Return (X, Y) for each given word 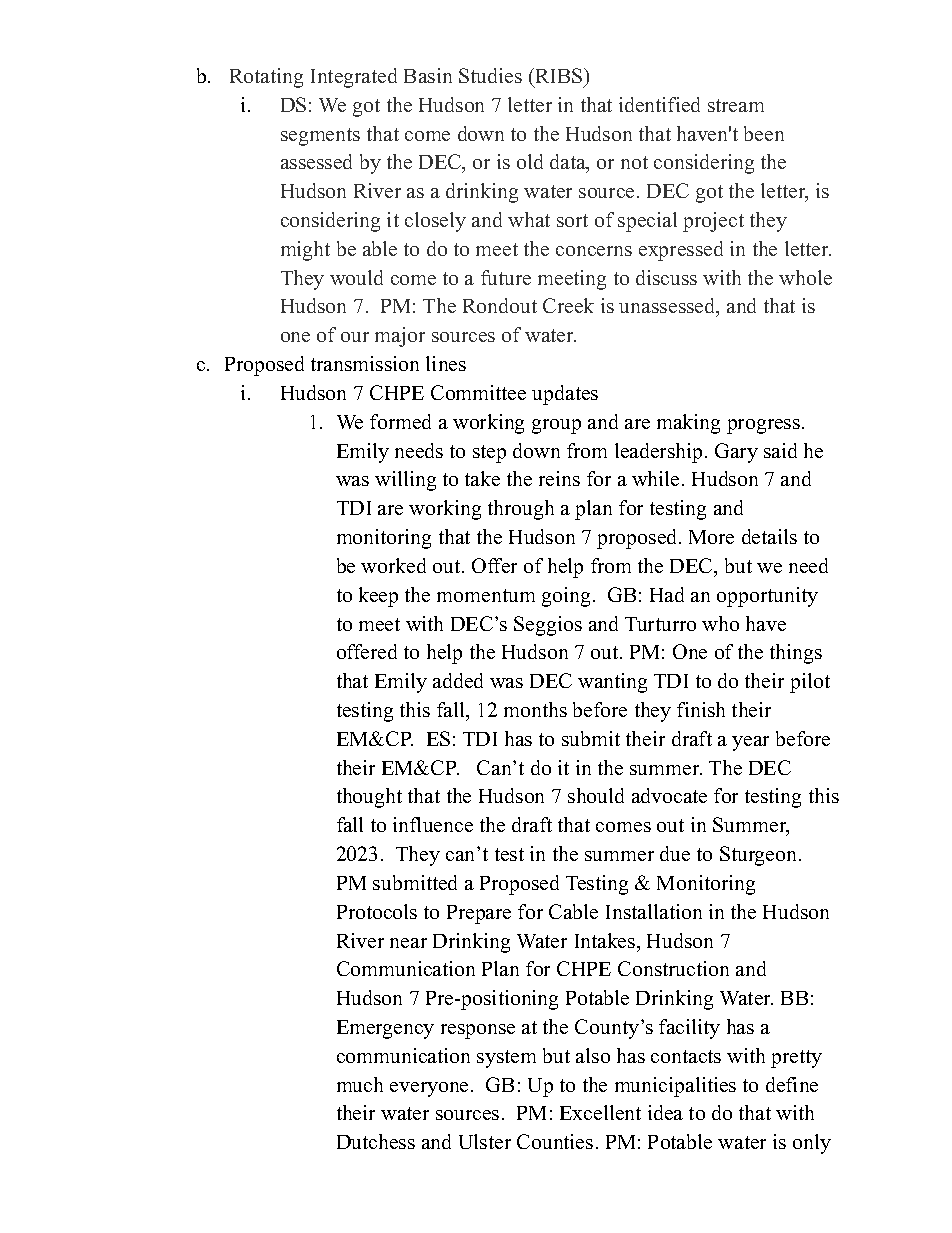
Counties (555, 1141)
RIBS (559, 75)
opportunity (767, 597)
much (360, 1084)
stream (736, 105)
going (566, 597)
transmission (365, 363)
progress (765, 426)
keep (378, 597)
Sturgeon (760, 856)
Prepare (479, 914)
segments (320, 137)
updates (565, 395)
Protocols (377, 911)
